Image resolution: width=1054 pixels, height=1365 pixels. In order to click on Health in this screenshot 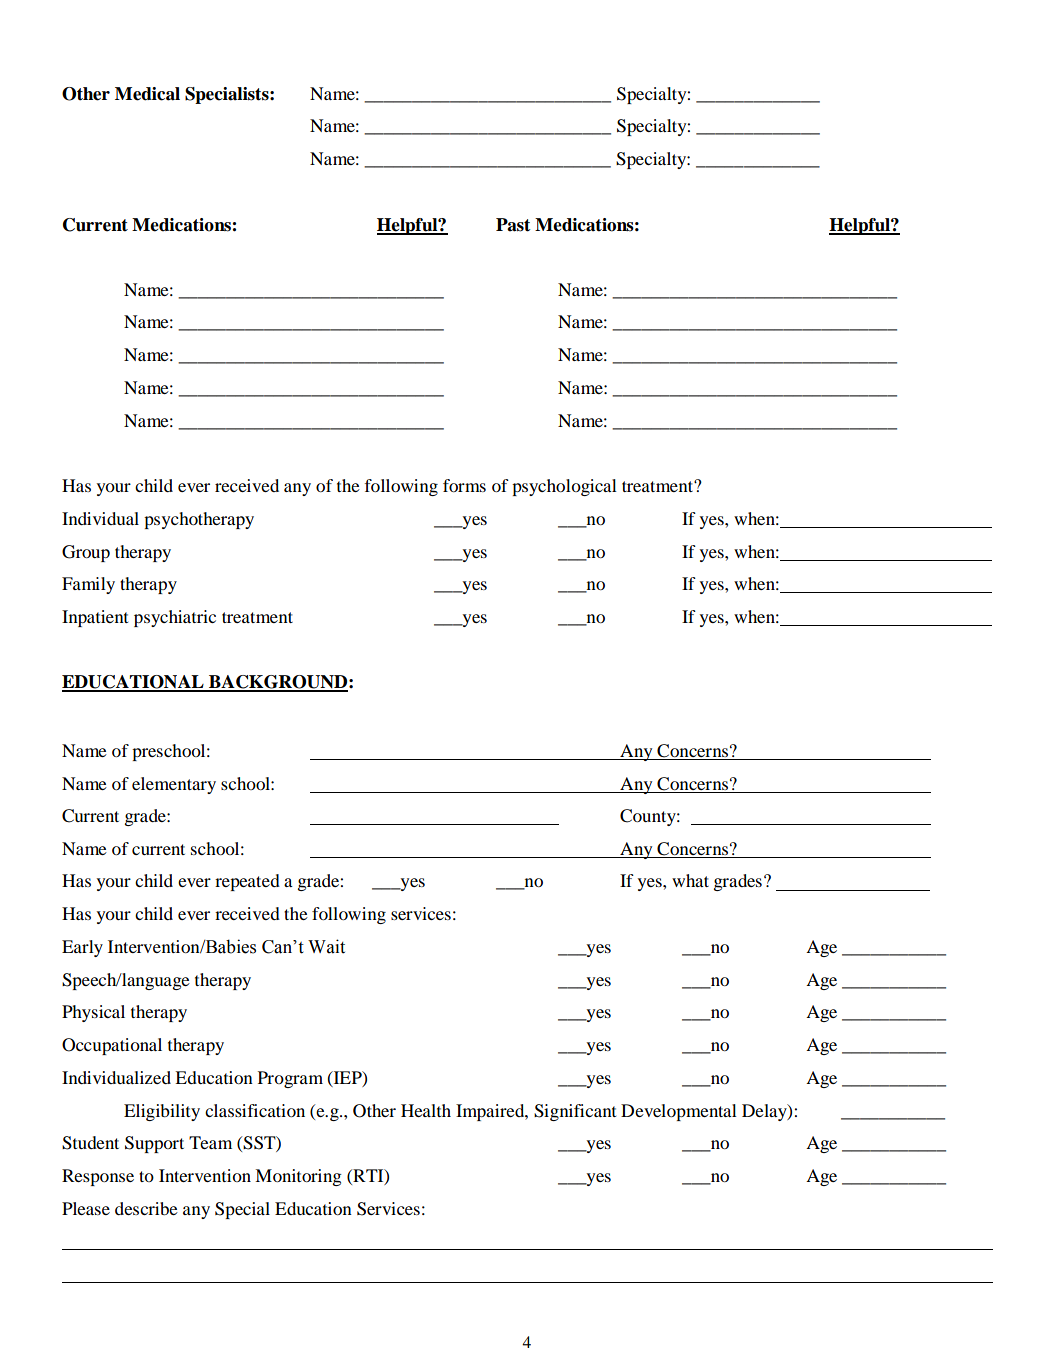, I will do `click(426, 1110)`.
